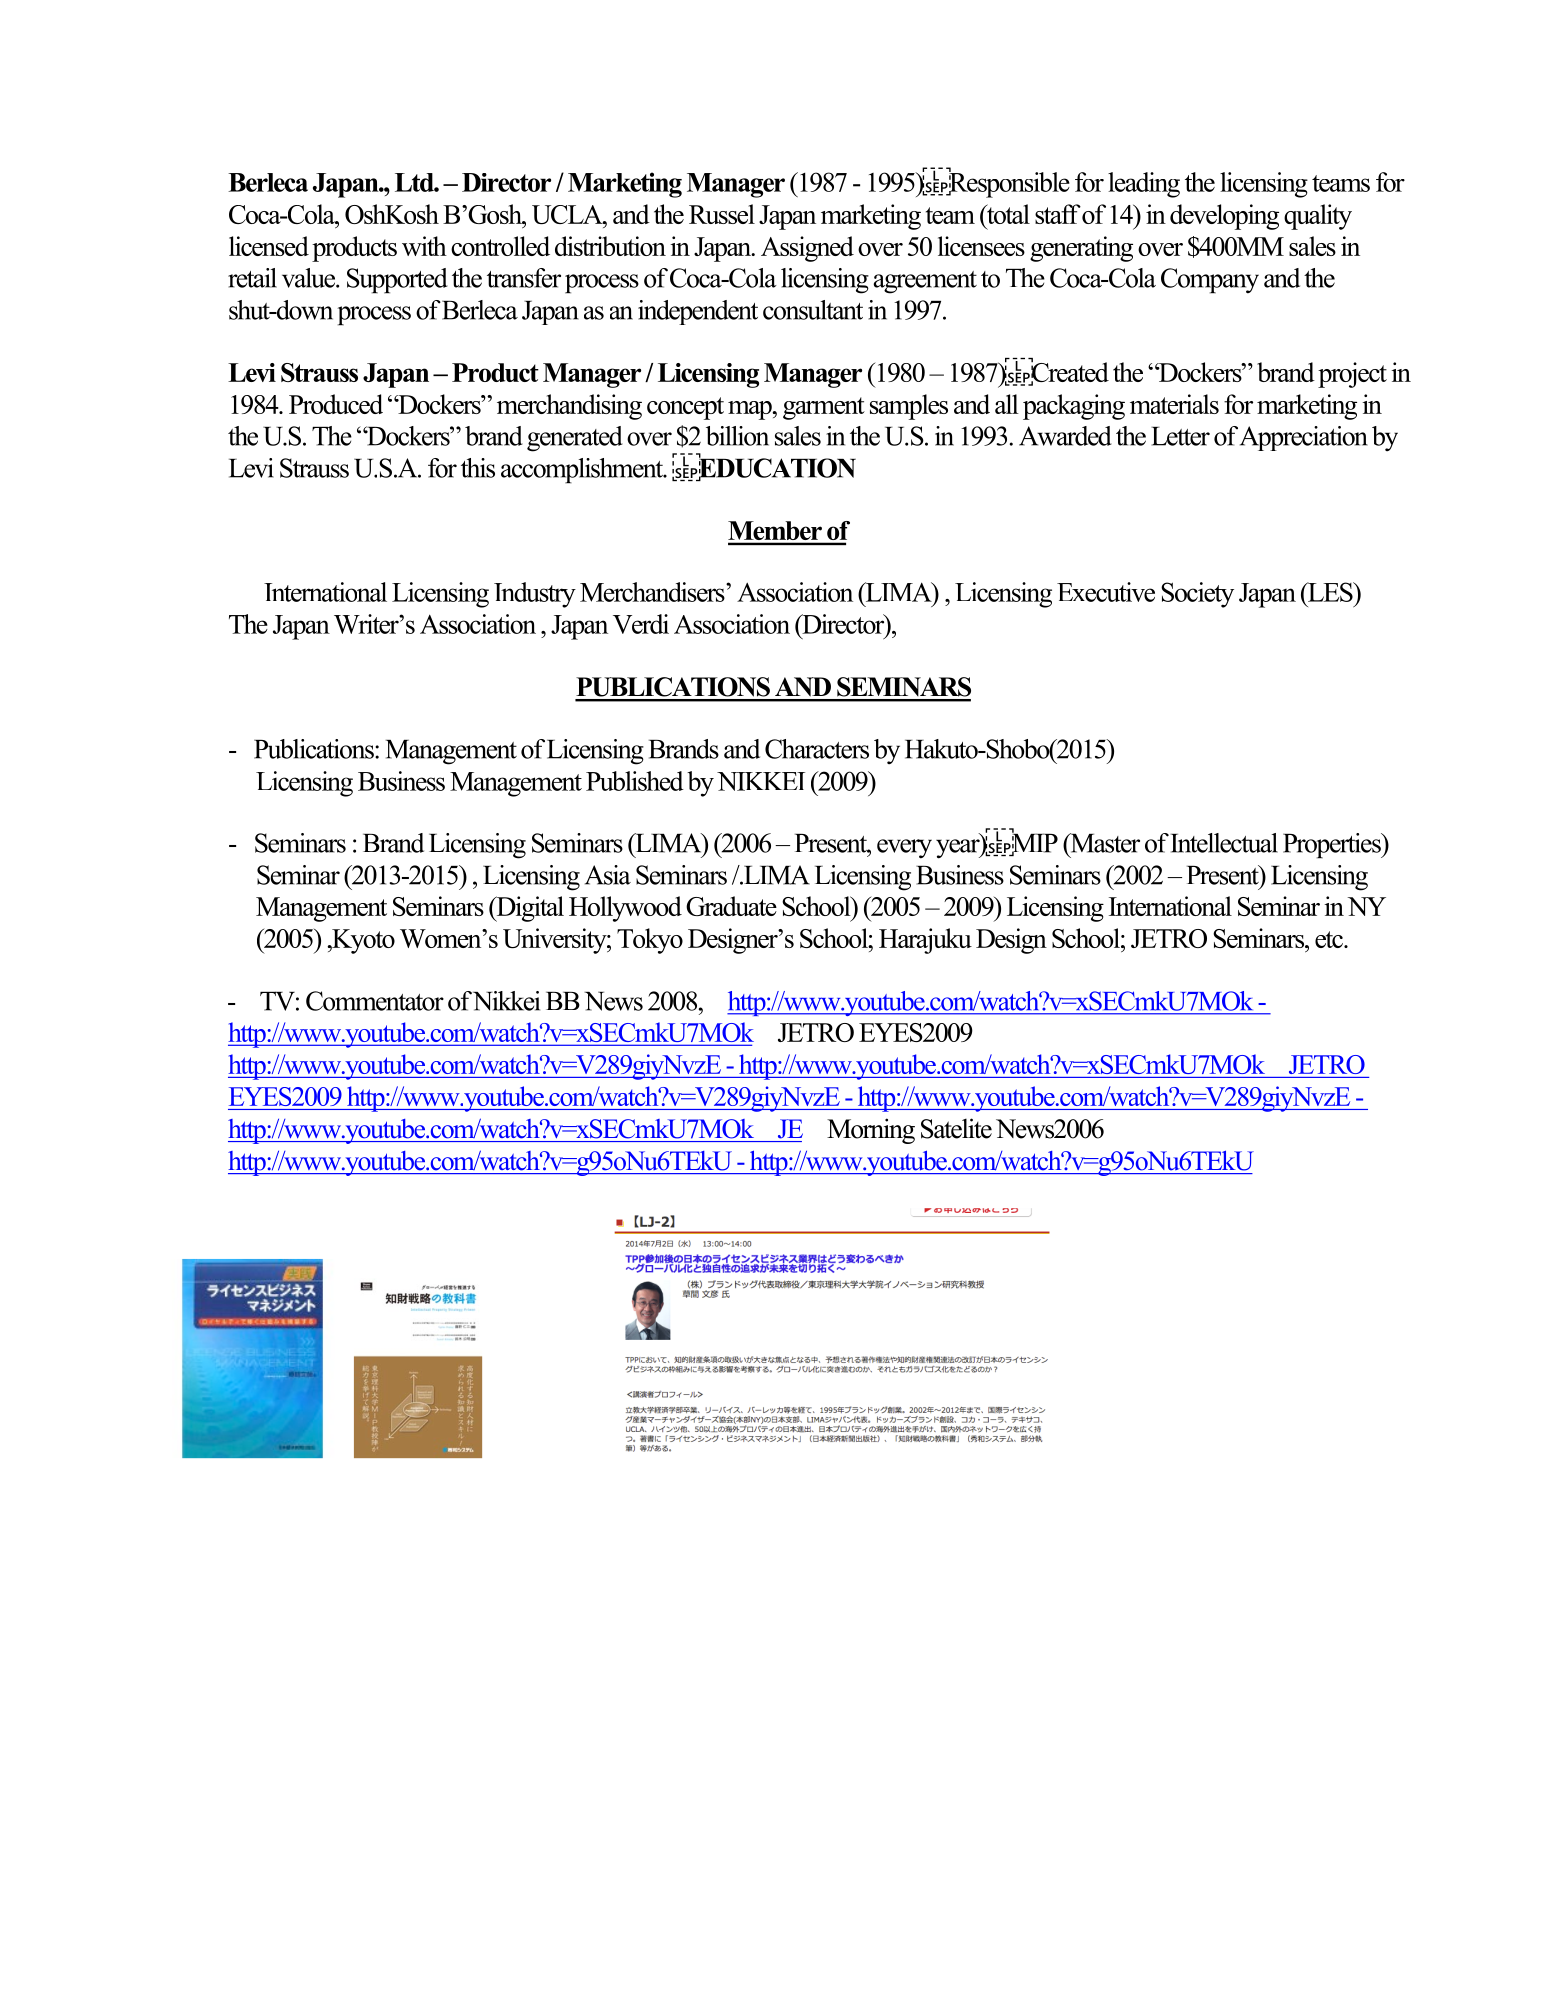  Describe the element at coordinates (722, 214) in the screenshot. I see `Russel` at that location.
